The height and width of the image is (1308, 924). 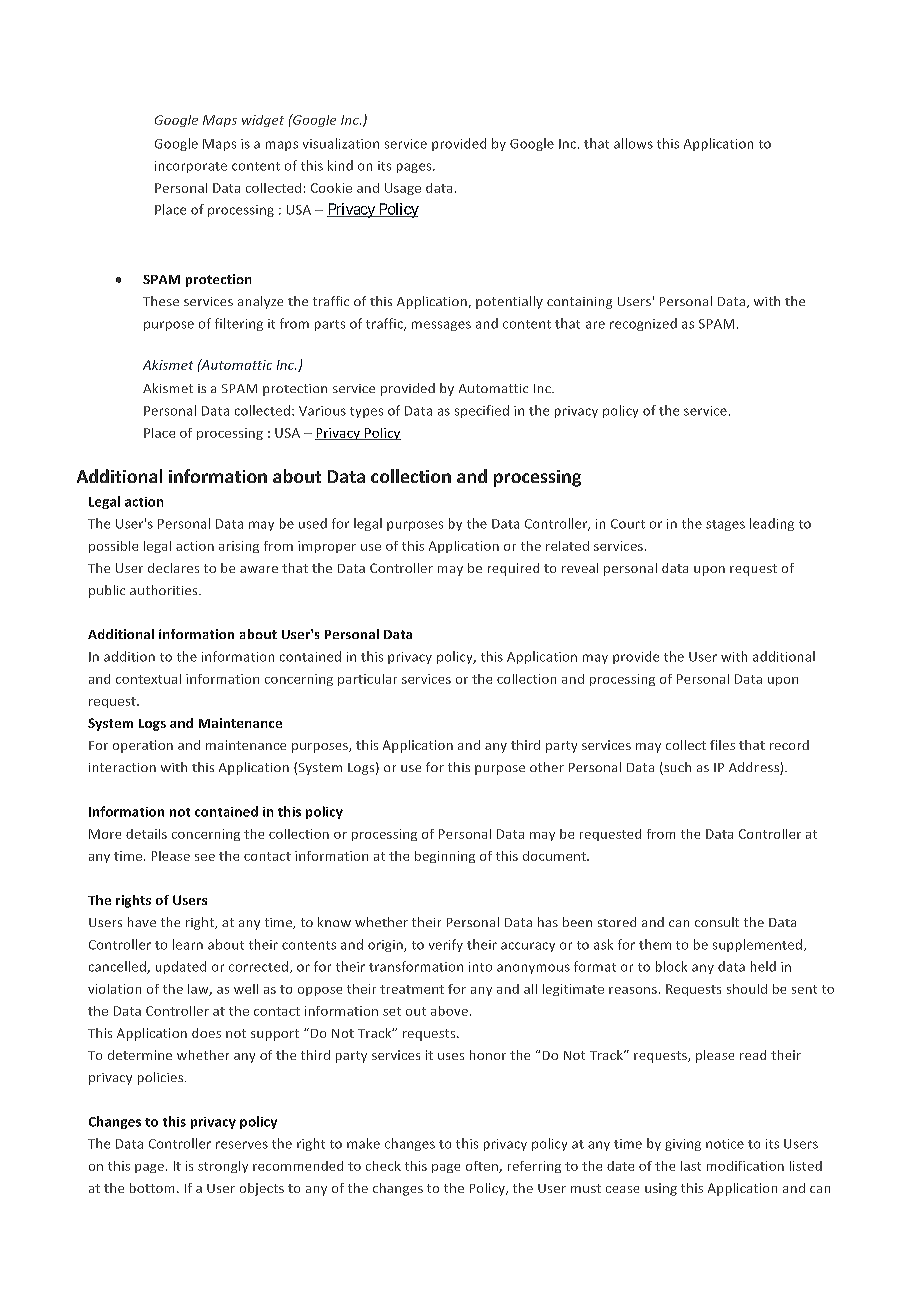 What do you see at coordinates (722, 745) in the image?
I see `files` at bounding box center [722, 745].
